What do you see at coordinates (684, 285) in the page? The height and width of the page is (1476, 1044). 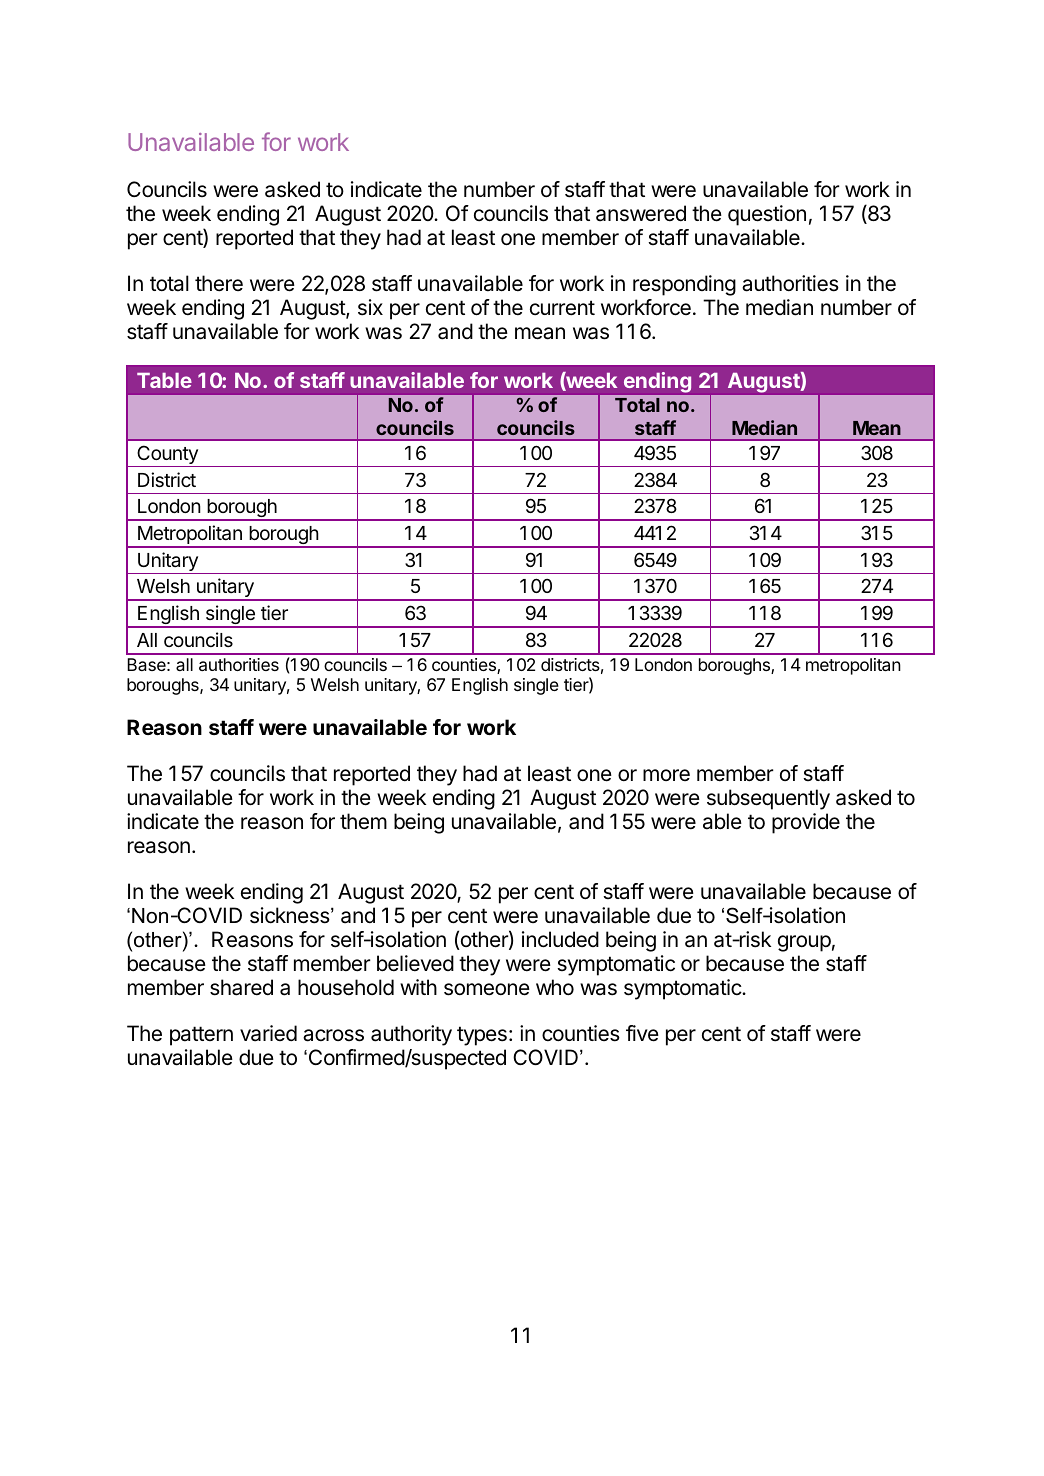 I see `responding` at bounding box center [684, 285].
